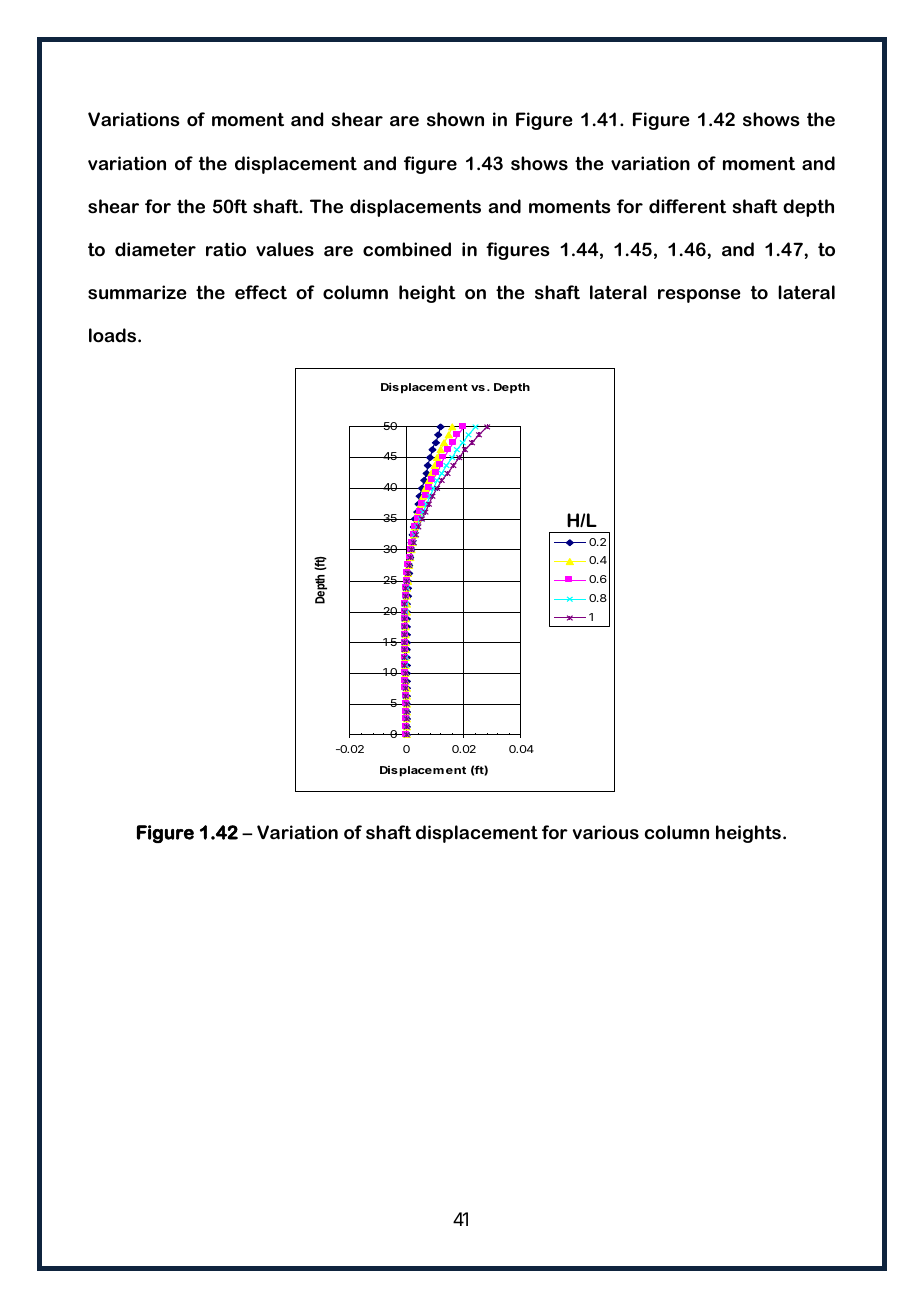  I want to click on various, so click(606, 832).
